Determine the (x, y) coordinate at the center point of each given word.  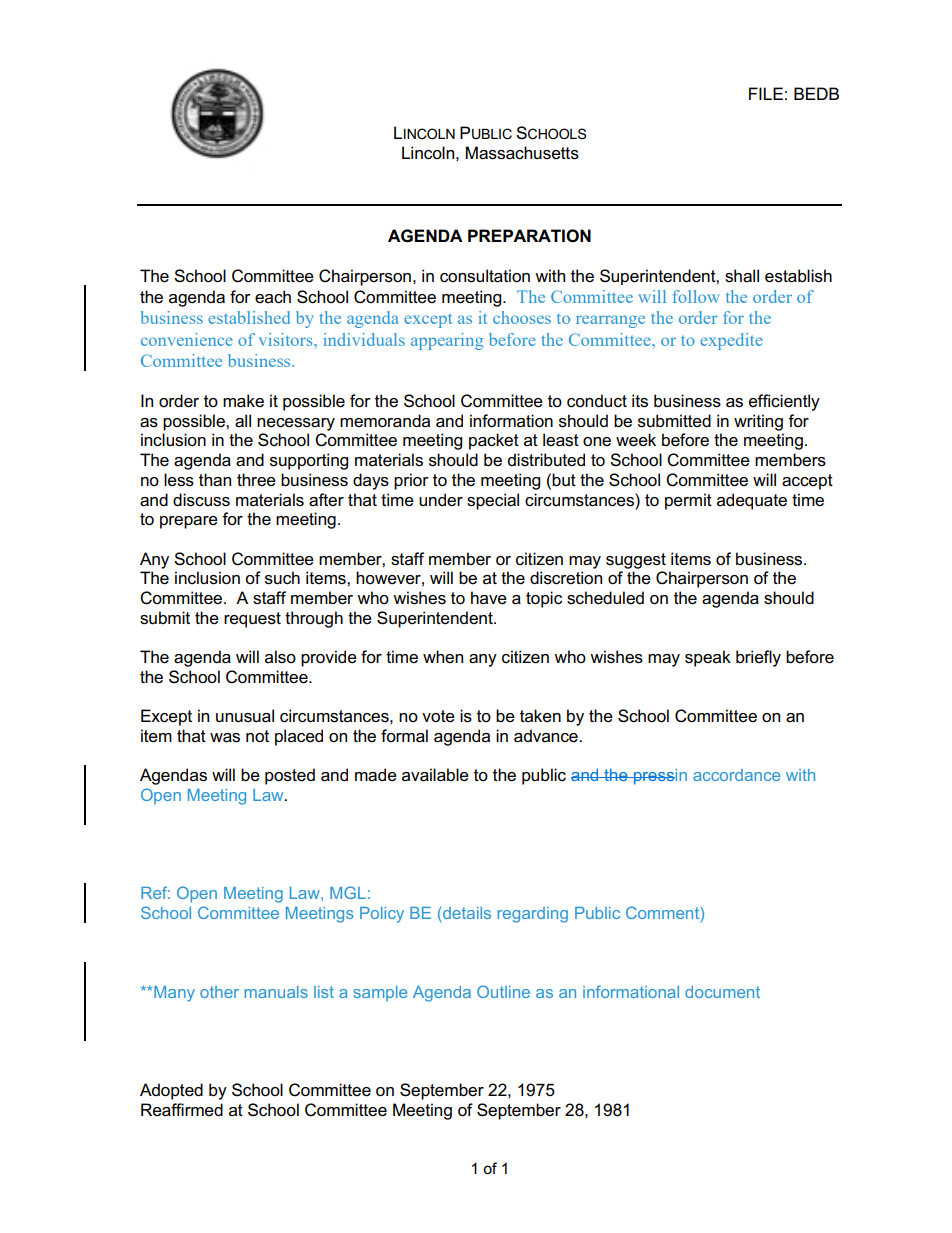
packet (494, 441)
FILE (766, 93)
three (256, 480)
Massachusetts (522, 153)
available (435, 775)
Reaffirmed (182, 1110)
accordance (736, 775)
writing (758, 422)
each (273, 297)
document (722, 992)
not (257, 736)
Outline (503, 991)
